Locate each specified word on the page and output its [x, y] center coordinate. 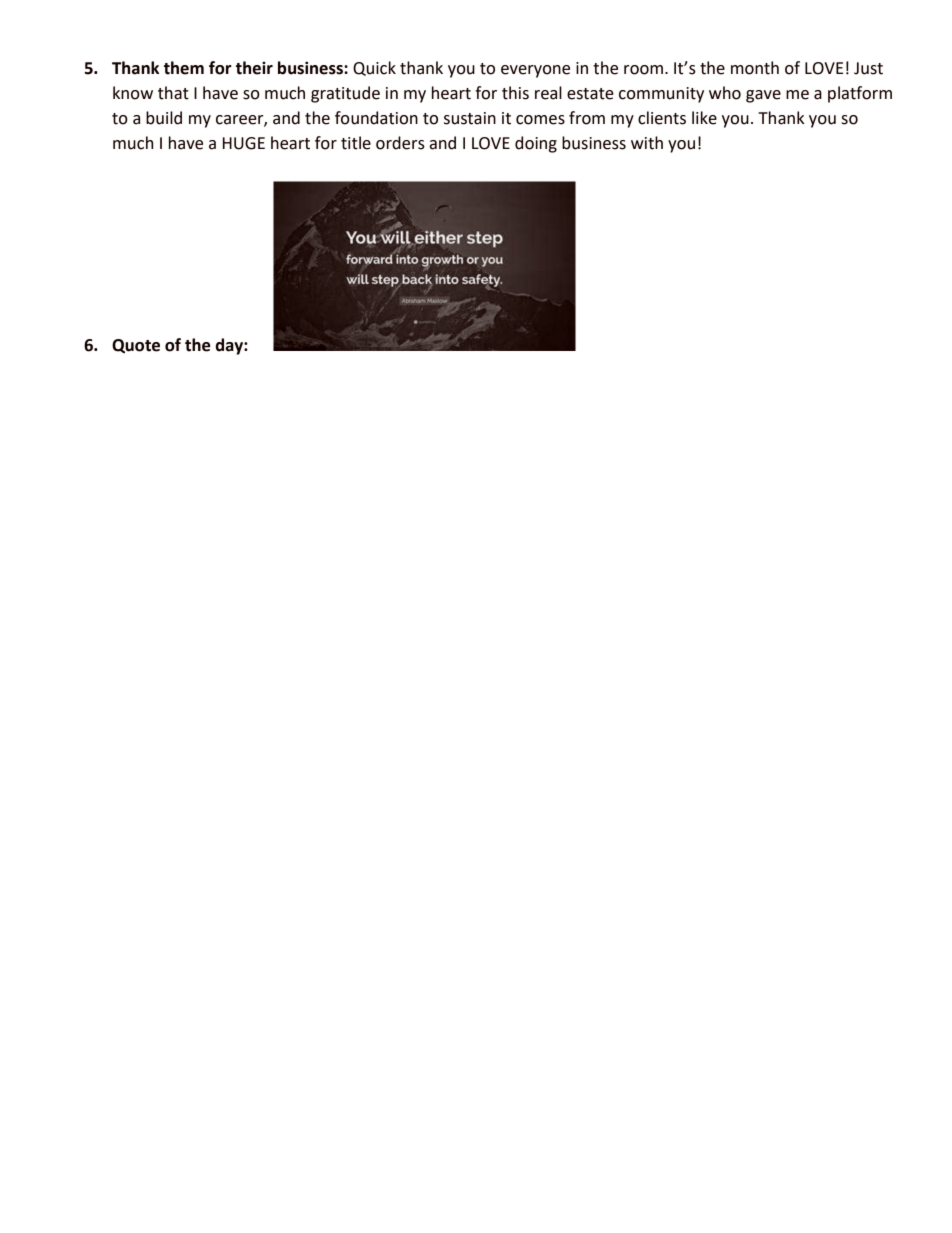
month [755, 68]
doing [536, 144]
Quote [136, 346]
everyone [535, 71]
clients [662, 118]
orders [400, 143]
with [647, 143]
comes [540, 120]
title [356, 143]
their [254, 68]
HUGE [244, 143]
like [704, 118]
